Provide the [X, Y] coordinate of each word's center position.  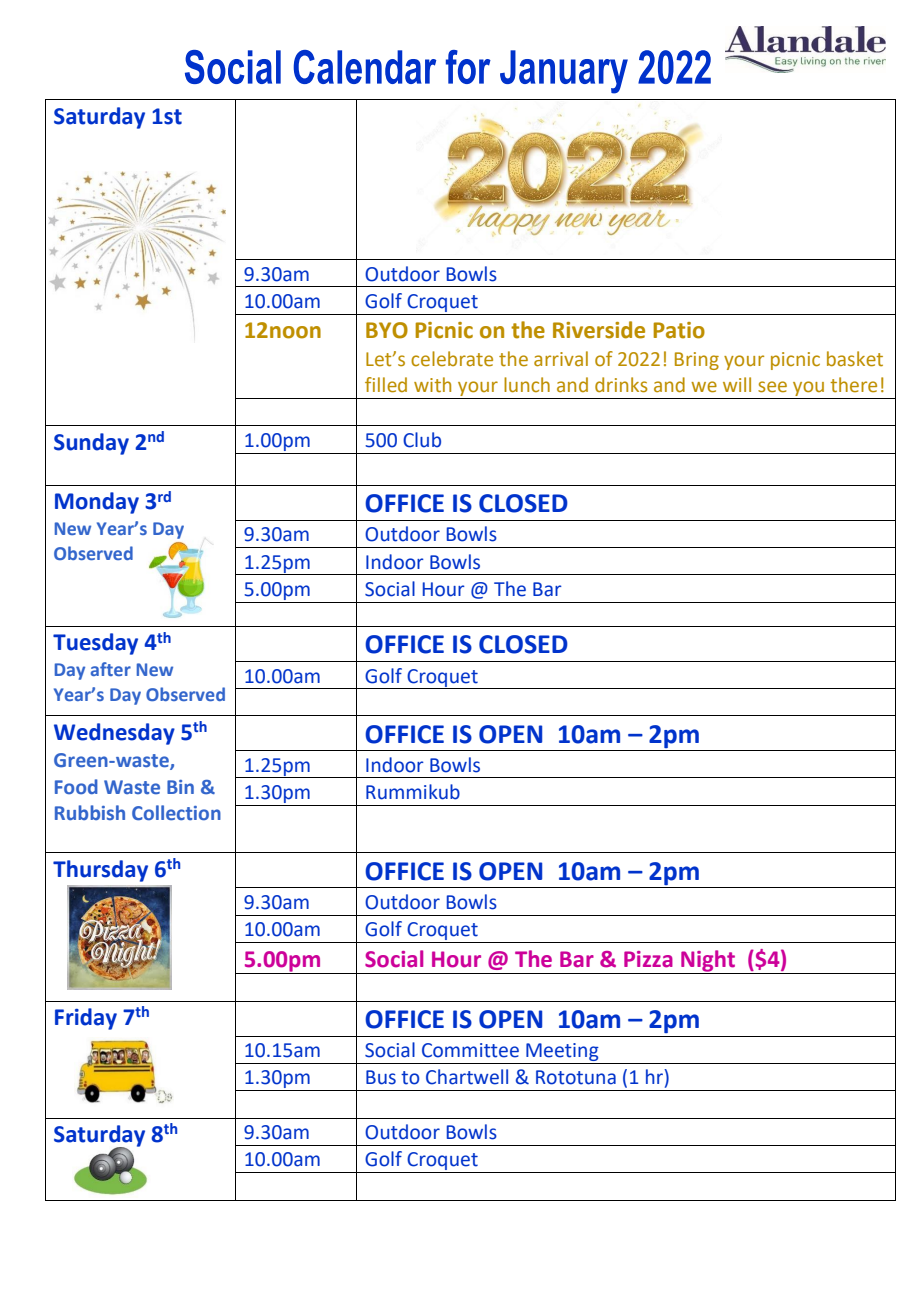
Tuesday [95, 644]
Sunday [91, 444]
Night [708, 962]
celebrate [452, 359]
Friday [86, 1019]
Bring [697, 361]
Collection [176, 813]
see [772, 387]
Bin [180, 787]
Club [422, 440]
